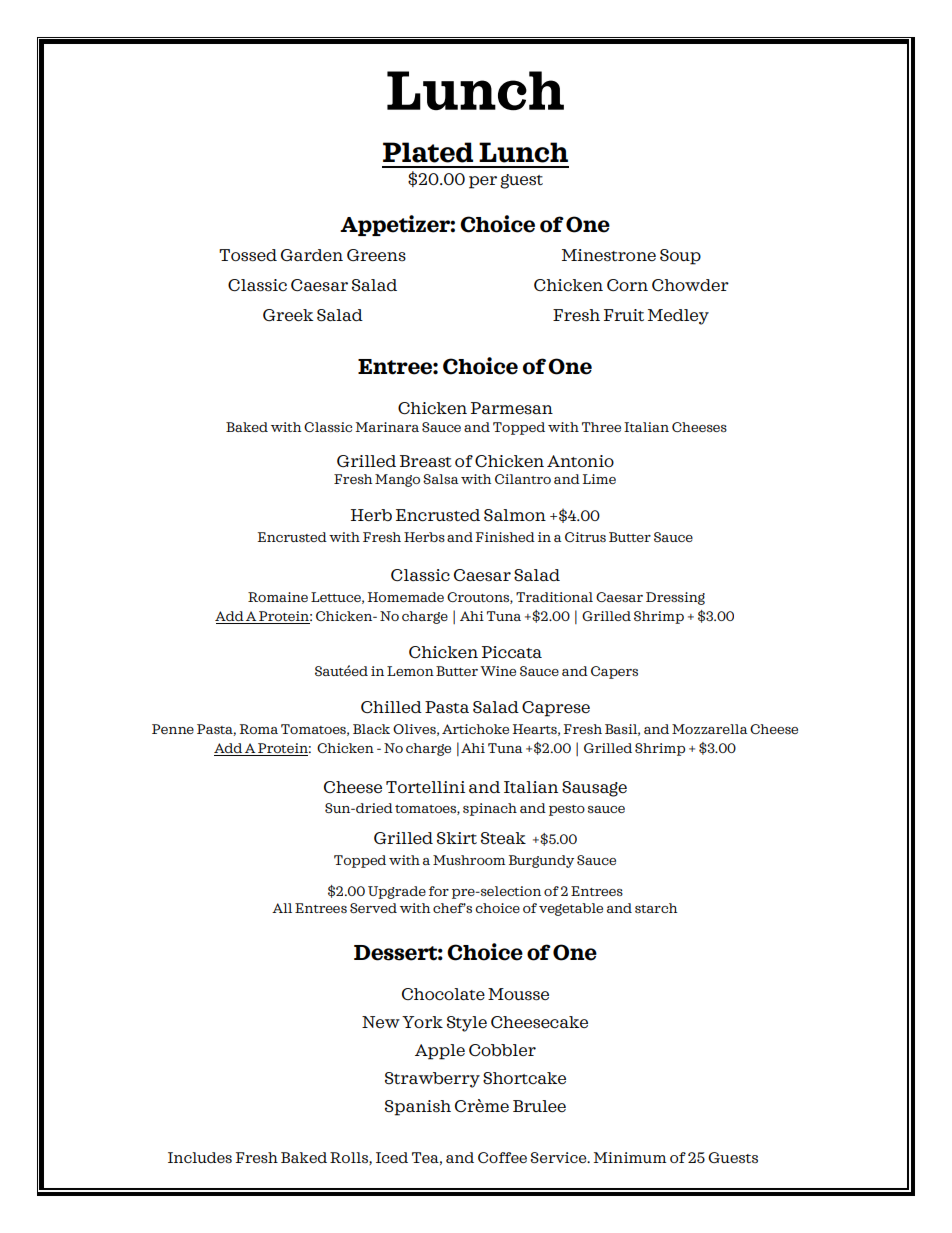 The width and height of the screenshot is (952, 1233). I want to click on Greek, so click(288, 315).
